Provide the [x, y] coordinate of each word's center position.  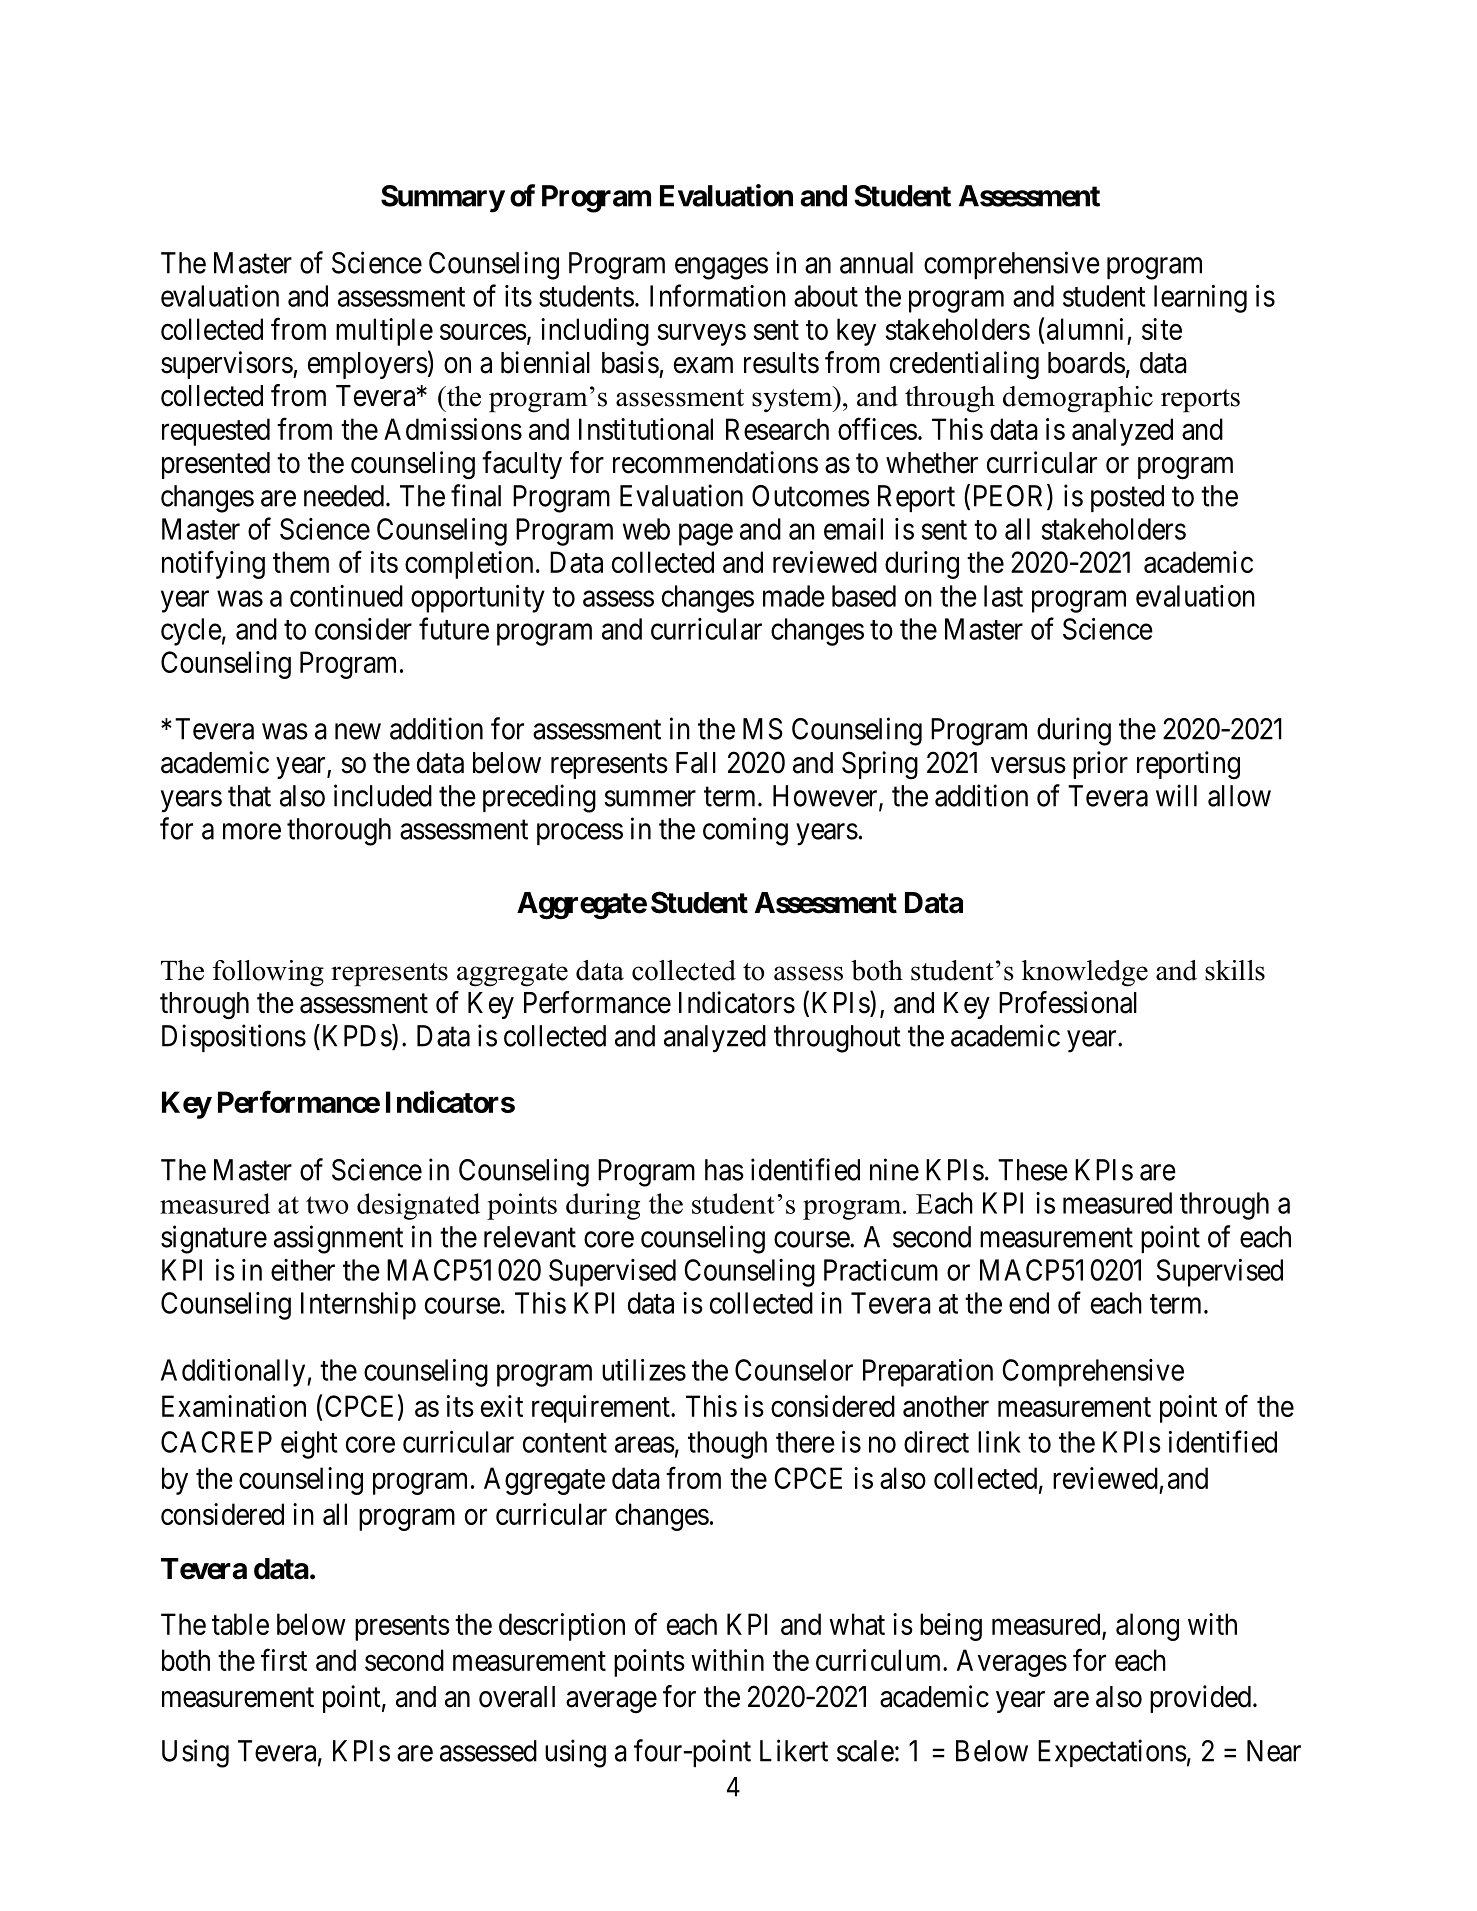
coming [745, 831]
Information [718, 295]
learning [1200, 299]
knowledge [1085, 973]
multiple [384, 332]
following [268, 973]
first [284, 1660]
